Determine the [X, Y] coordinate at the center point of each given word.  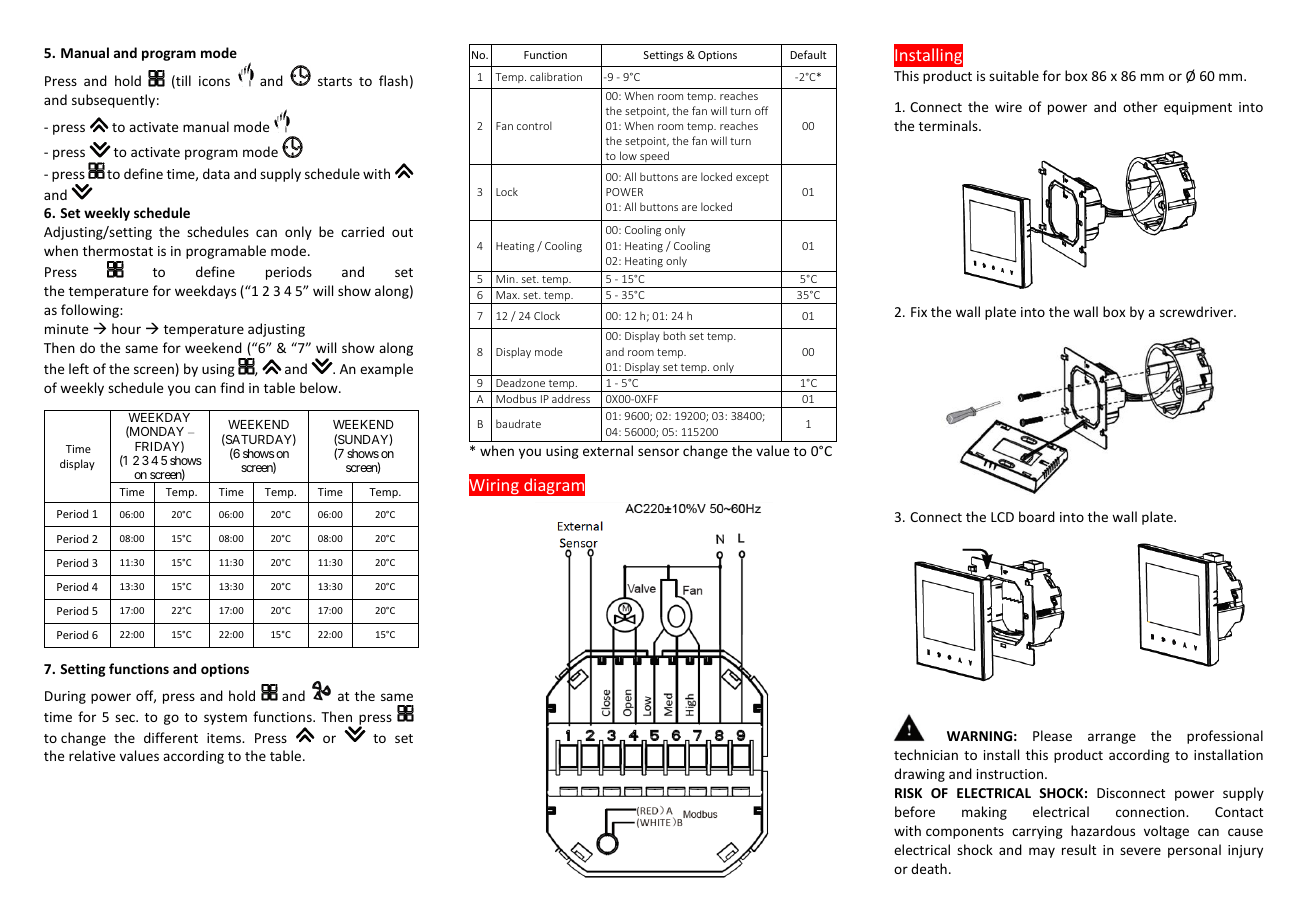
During [65, 697]
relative [92, 755]
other [1140, 106]
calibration [556, 76]
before [915, 811]
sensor [658, 452]
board [1037, 516]
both [674, 335]
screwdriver [1197, 311]
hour [126, 328]
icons [214, 81]
